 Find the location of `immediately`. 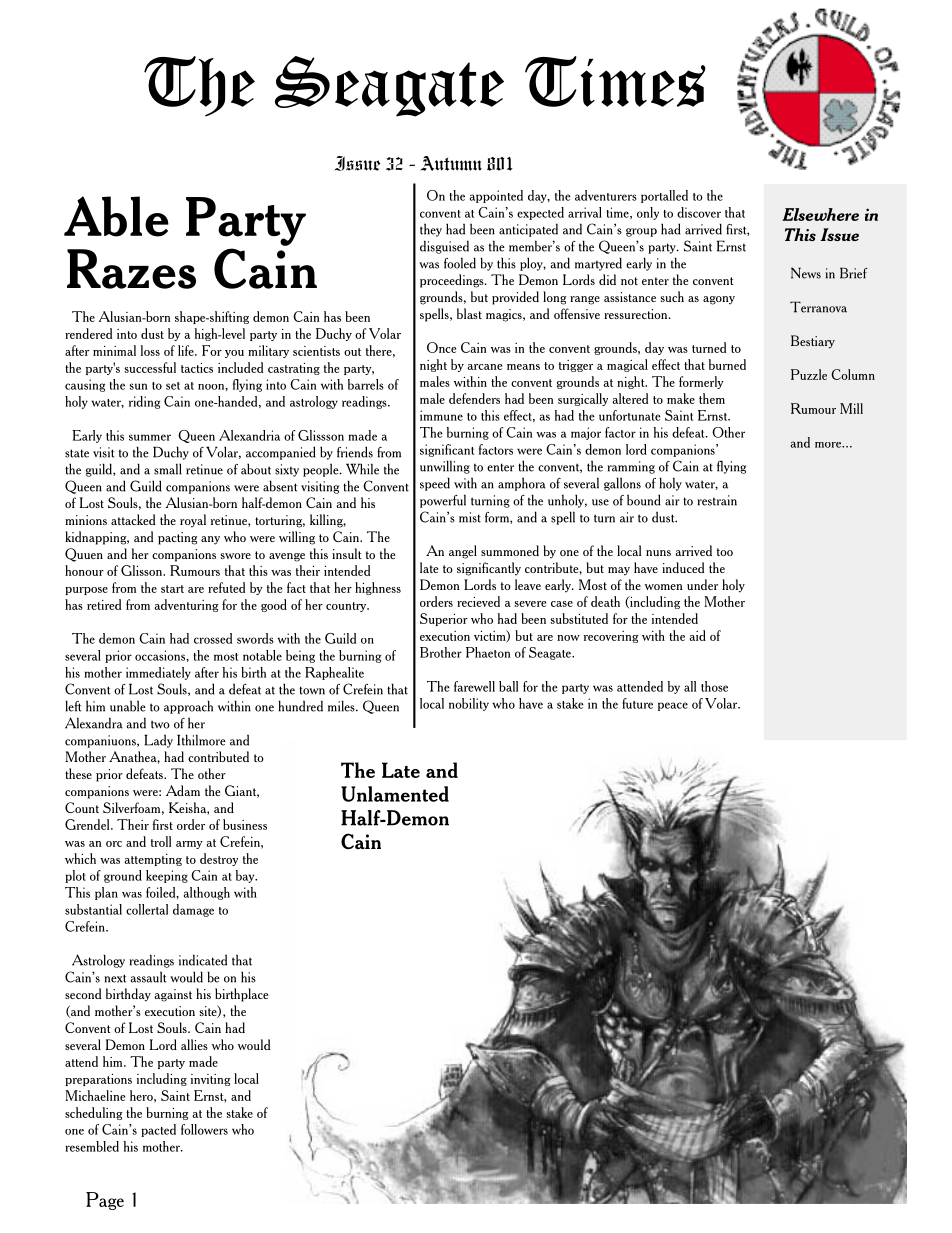

immediately is located at coordinates (158, 673).
